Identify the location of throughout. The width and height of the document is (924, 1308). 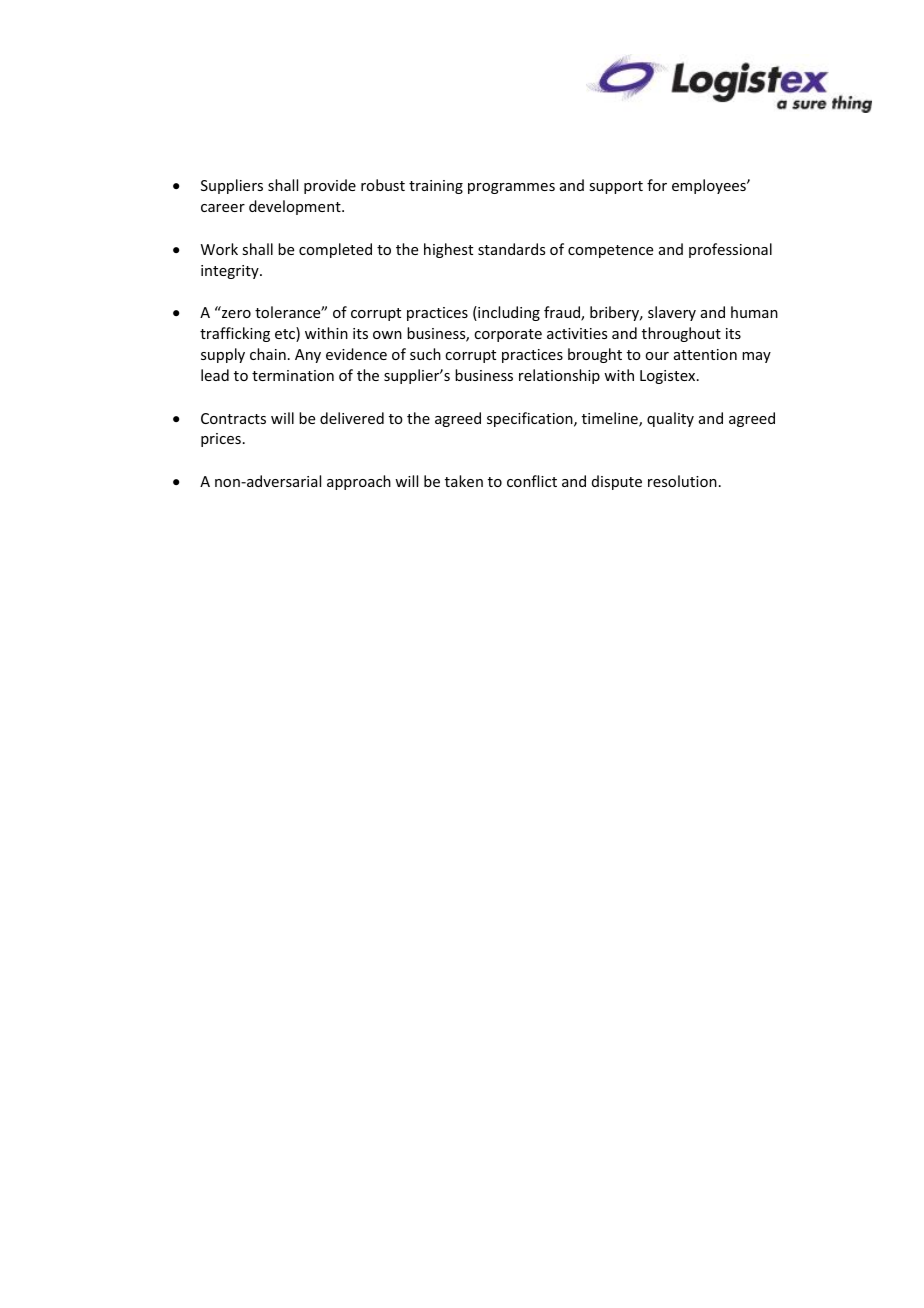
(681, 334).
